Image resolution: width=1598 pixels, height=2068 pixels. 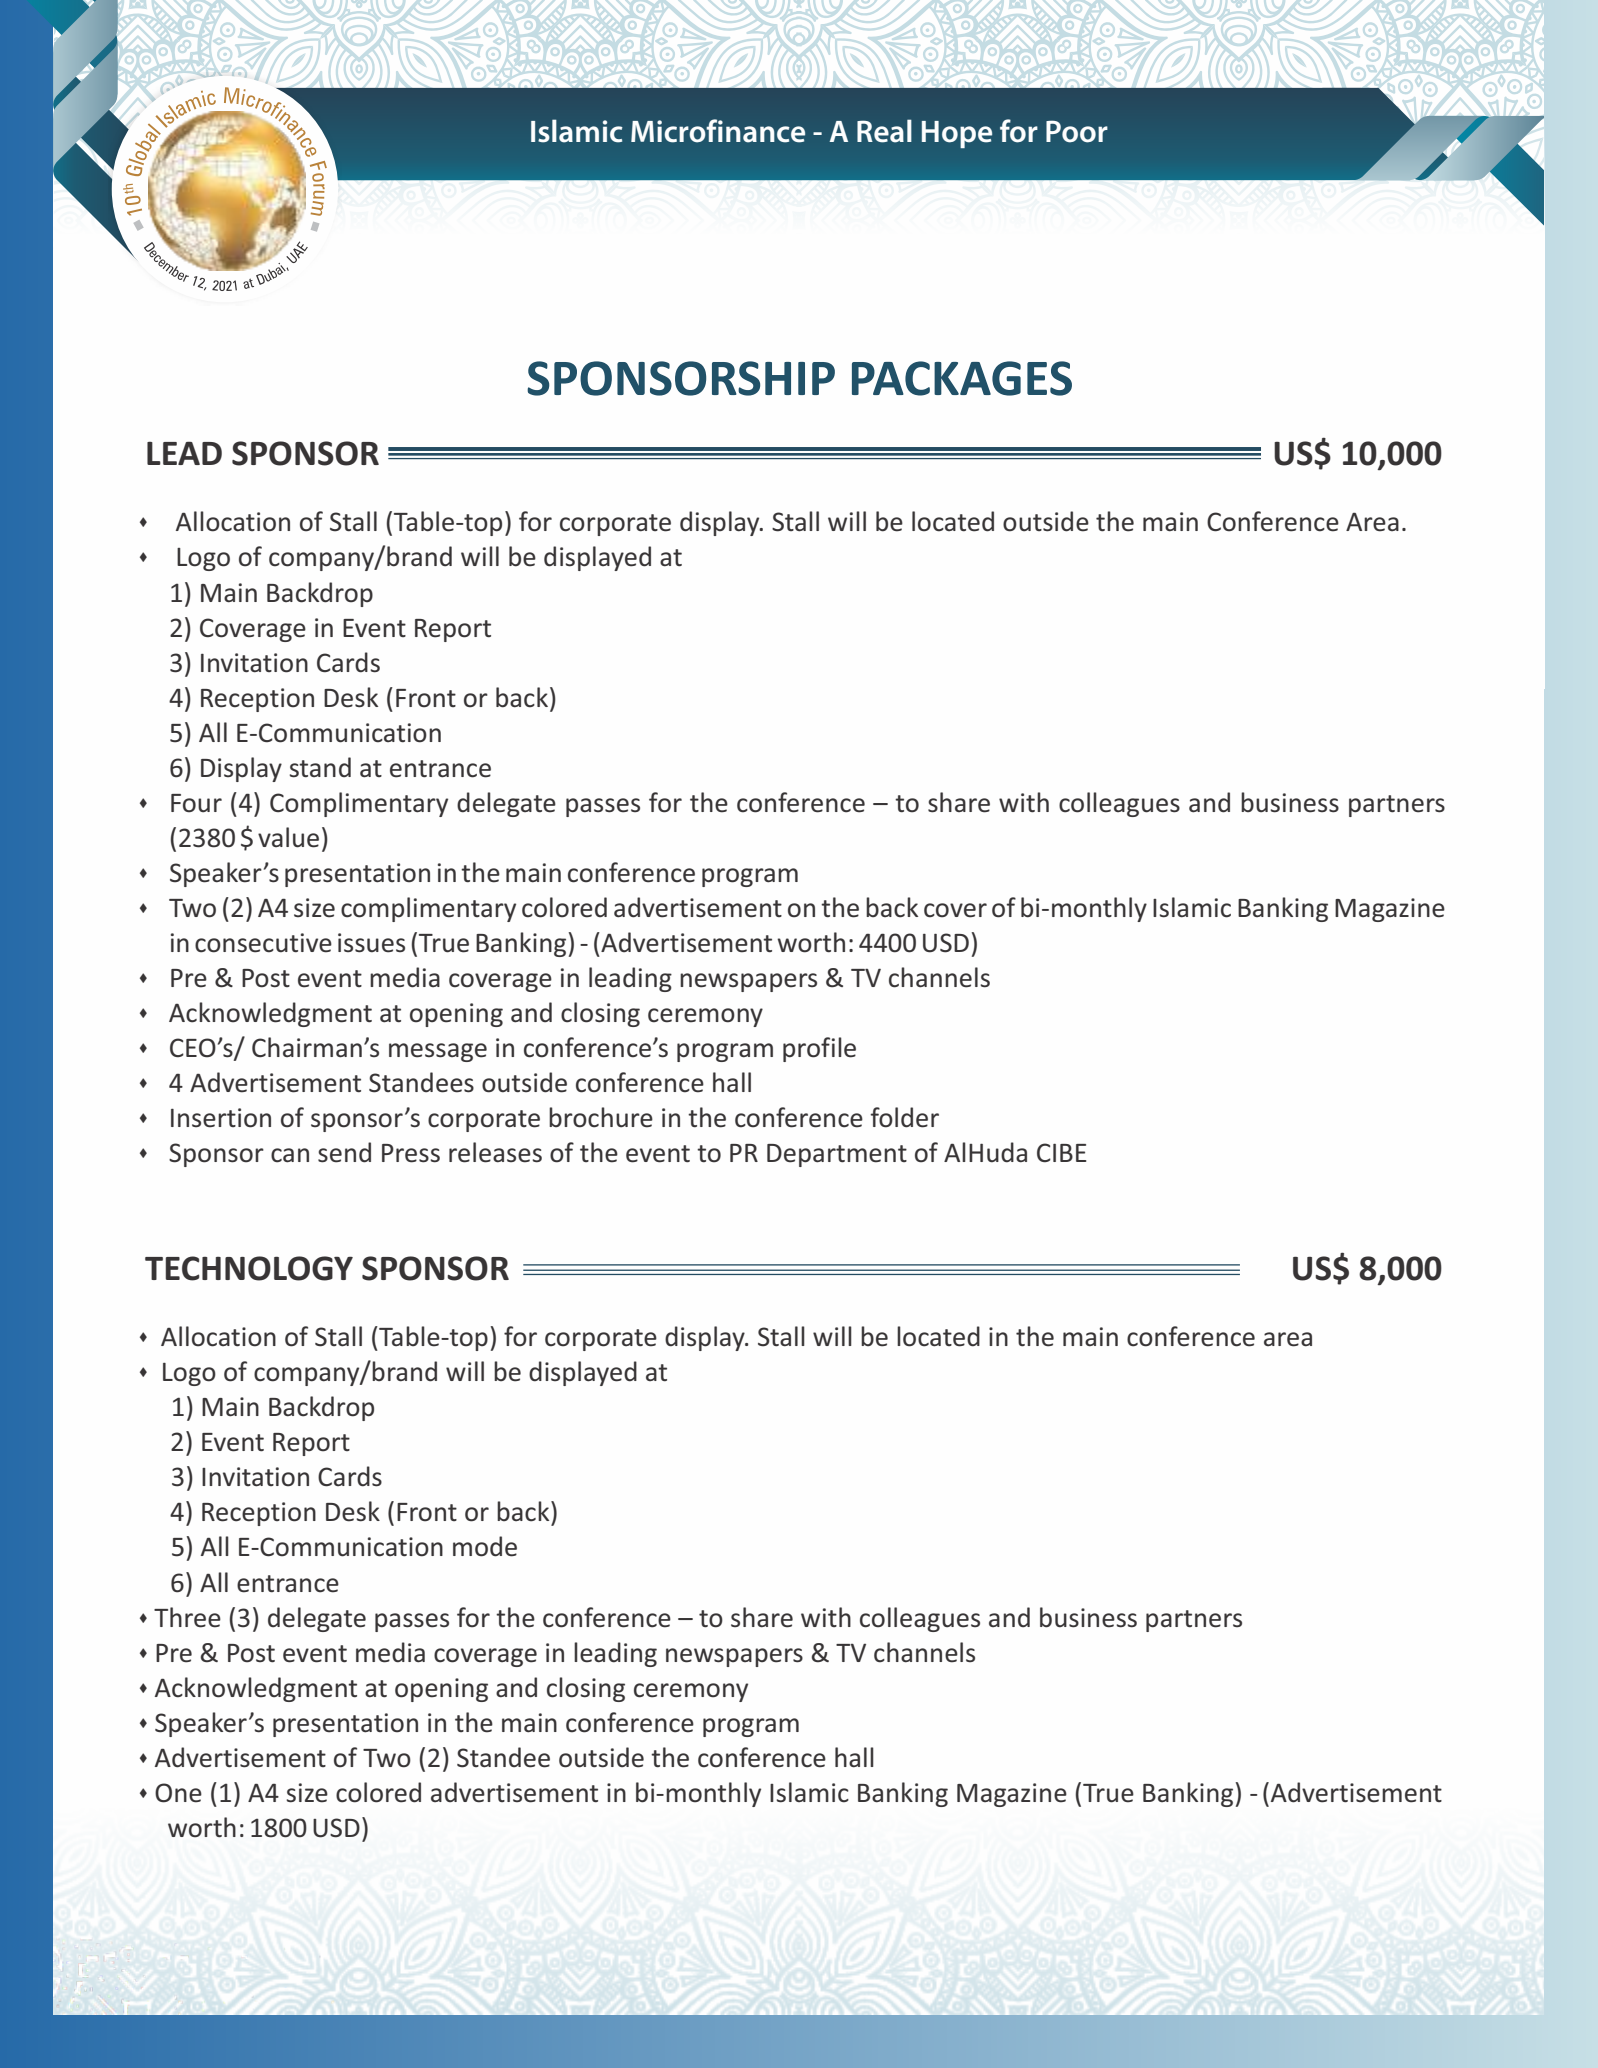 I want to click on TECHNOLOGY, so click(x=249, y=1268).
